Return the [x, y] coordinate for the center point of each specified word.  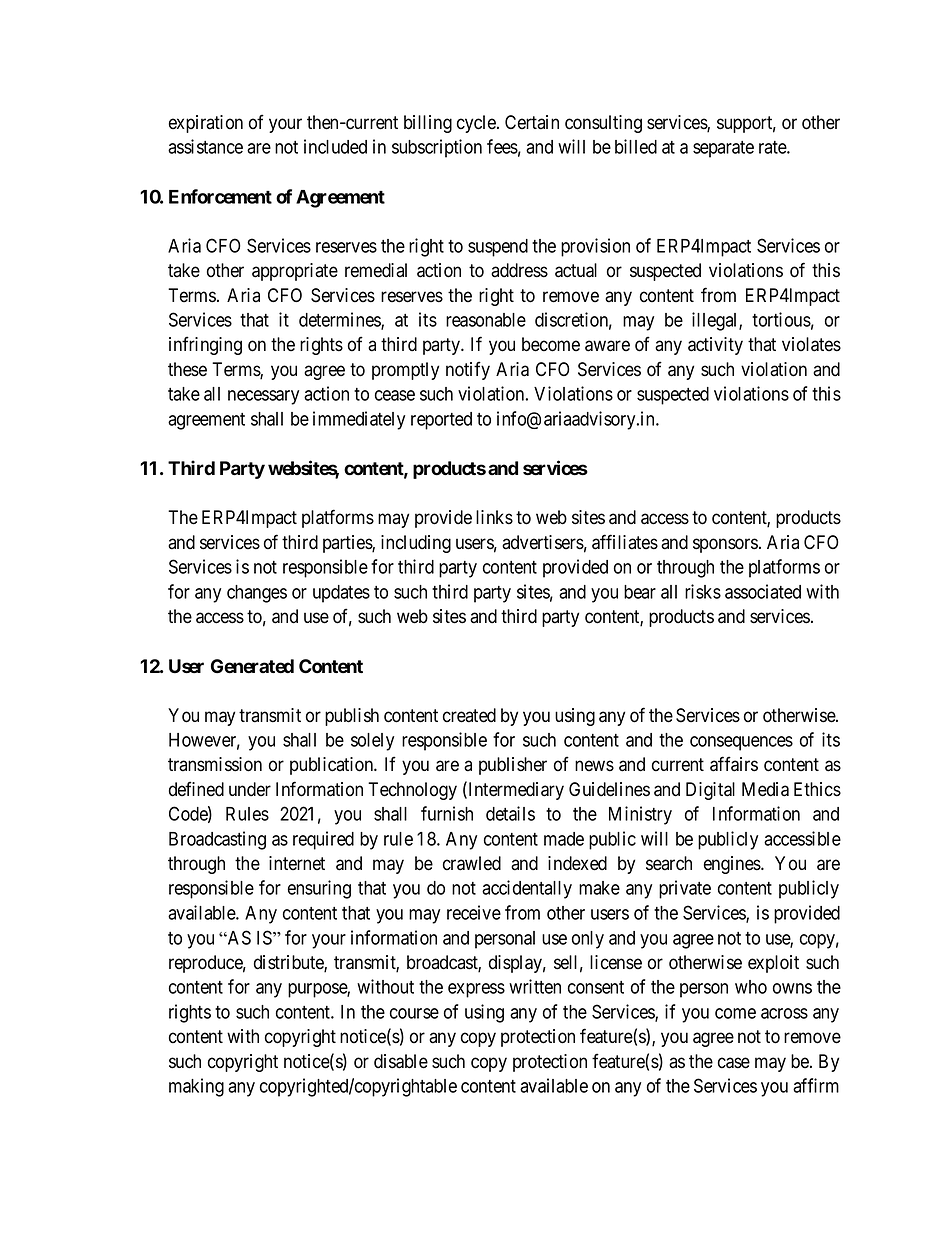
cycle [477, 124]
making [196, 1087]
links [494, 517]
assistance [205, 146]
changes [257, 594]
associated [763, 591]
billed [636, 146]
